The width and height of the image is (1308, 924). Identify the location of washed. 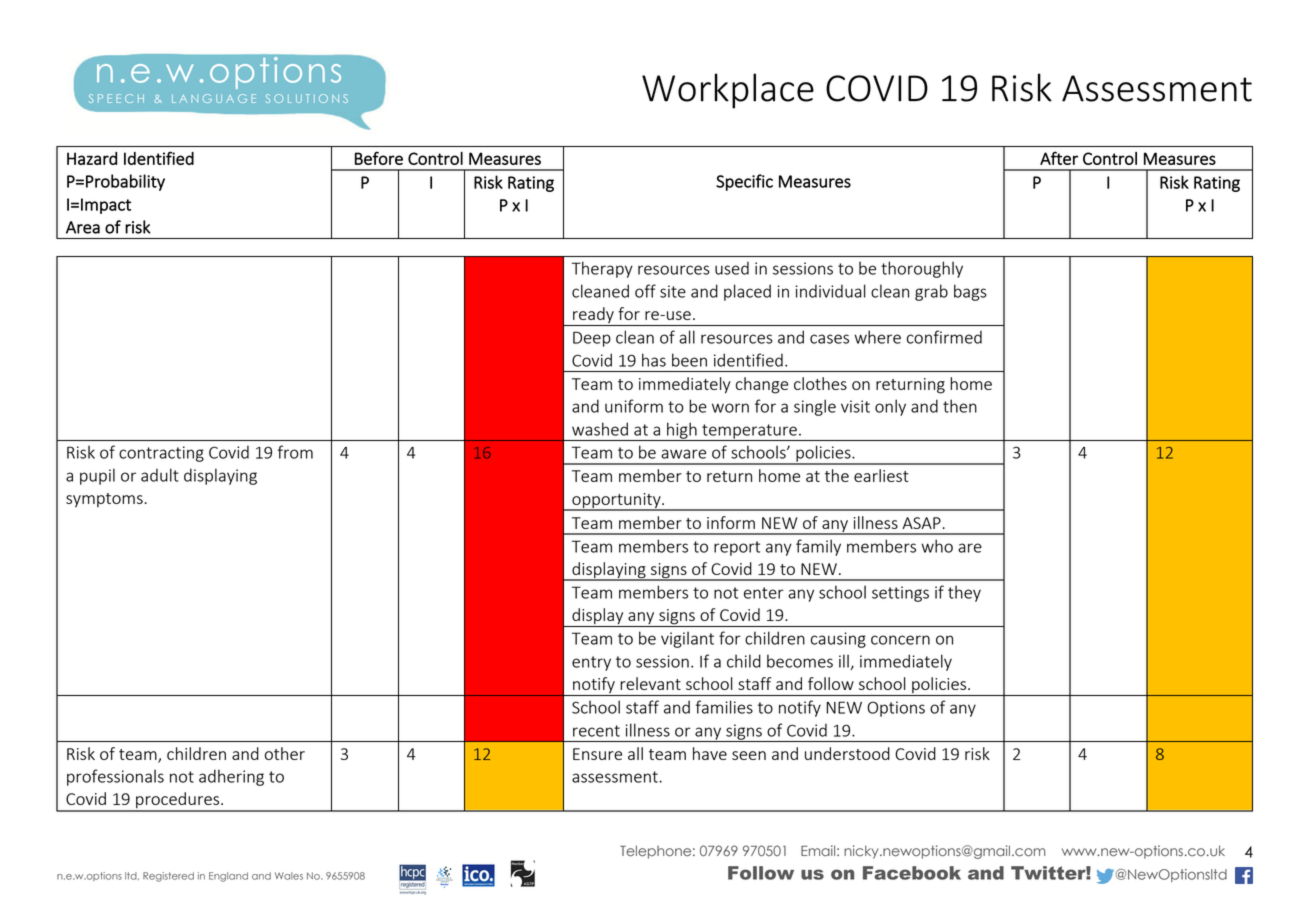
(600, 429).
